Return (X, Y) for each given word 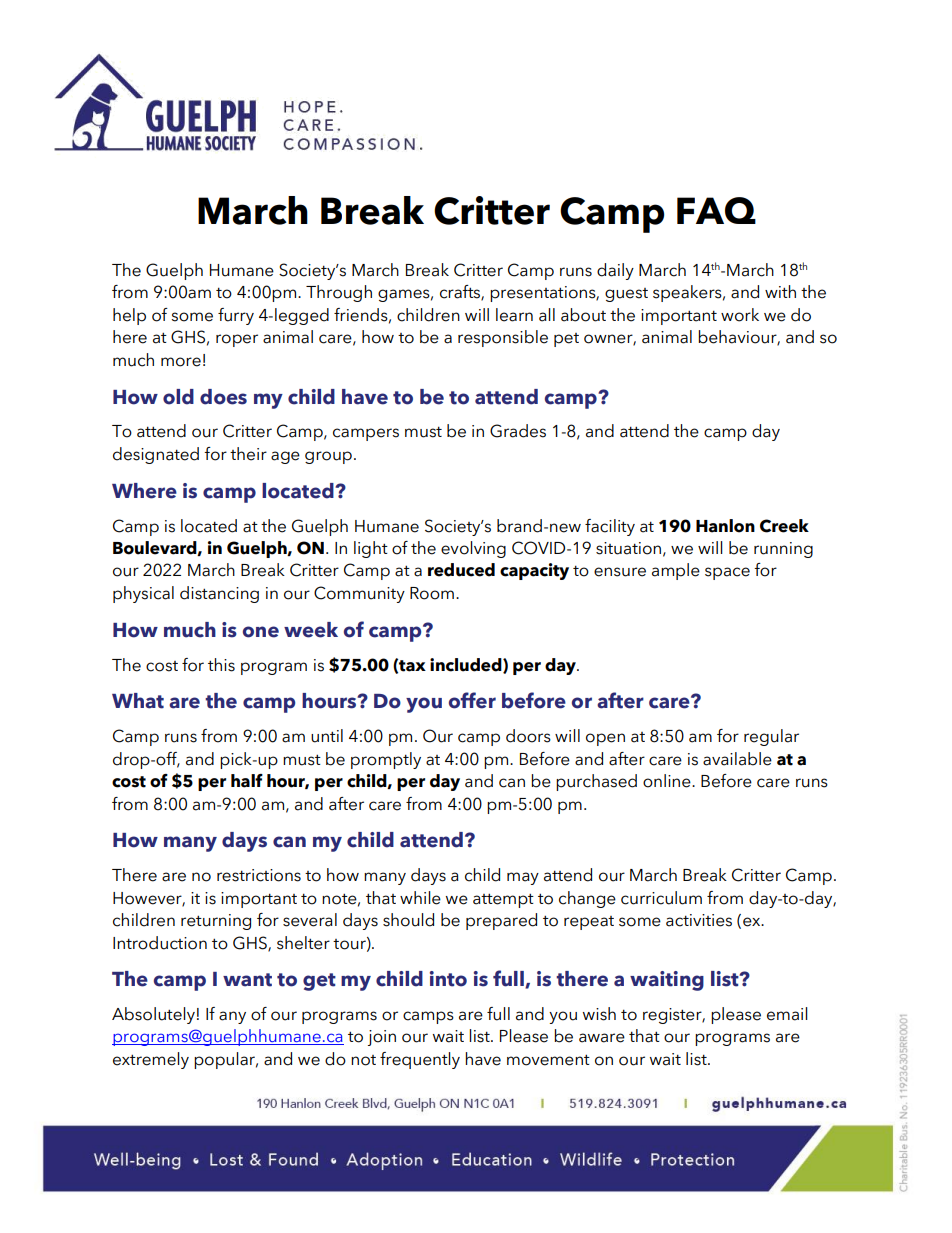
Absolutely (153, 1015)
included (467, 665)
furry (236, 316)
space (727, 573)
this (221, 665)
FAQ (716, 210)
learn (514, 315)
